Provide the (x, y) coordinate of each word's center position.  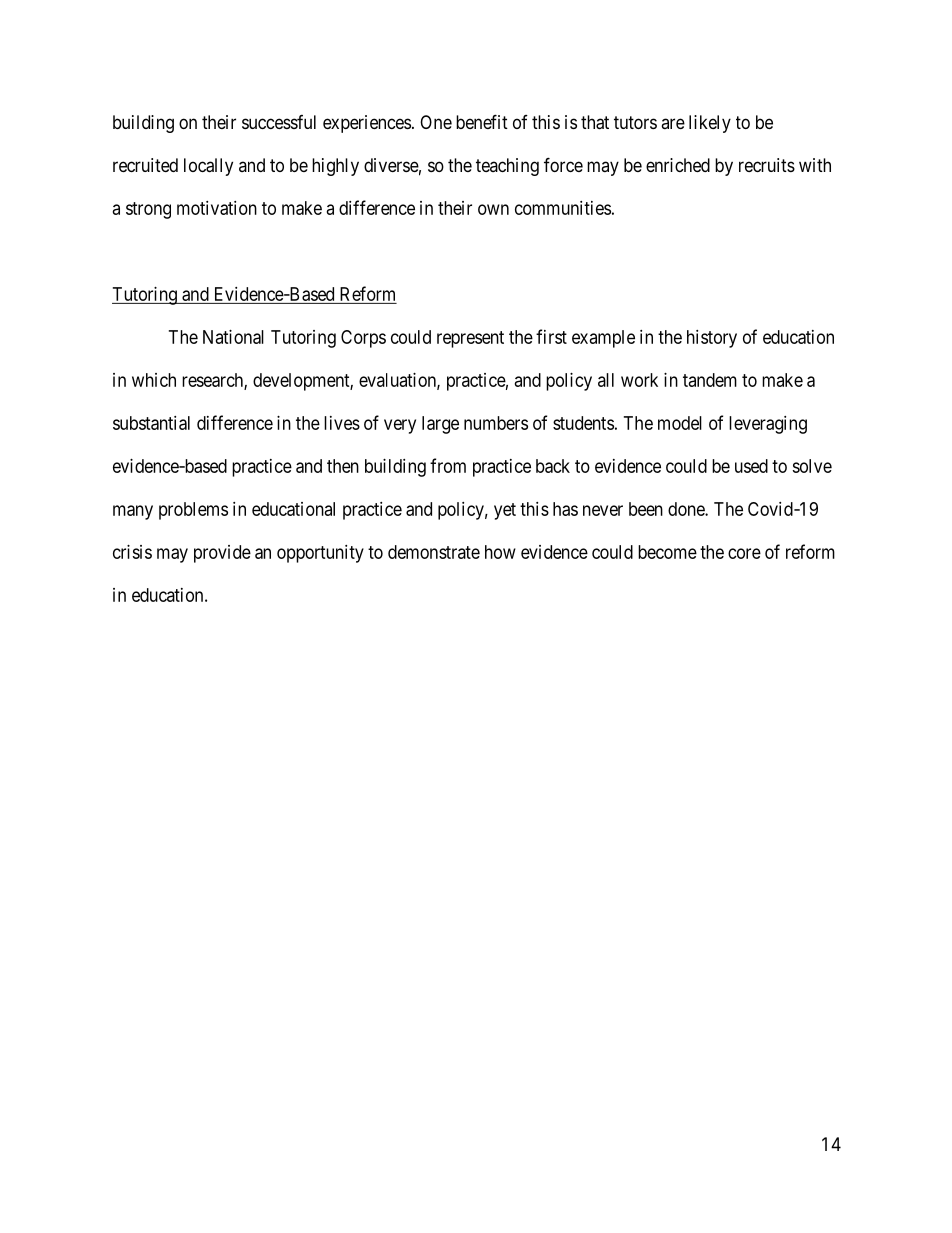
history (712, 339)
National (233, 337)
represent (470, 339)
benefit (482, 121)
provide (222, 554)
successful (279, 122)
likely (710, 124)
